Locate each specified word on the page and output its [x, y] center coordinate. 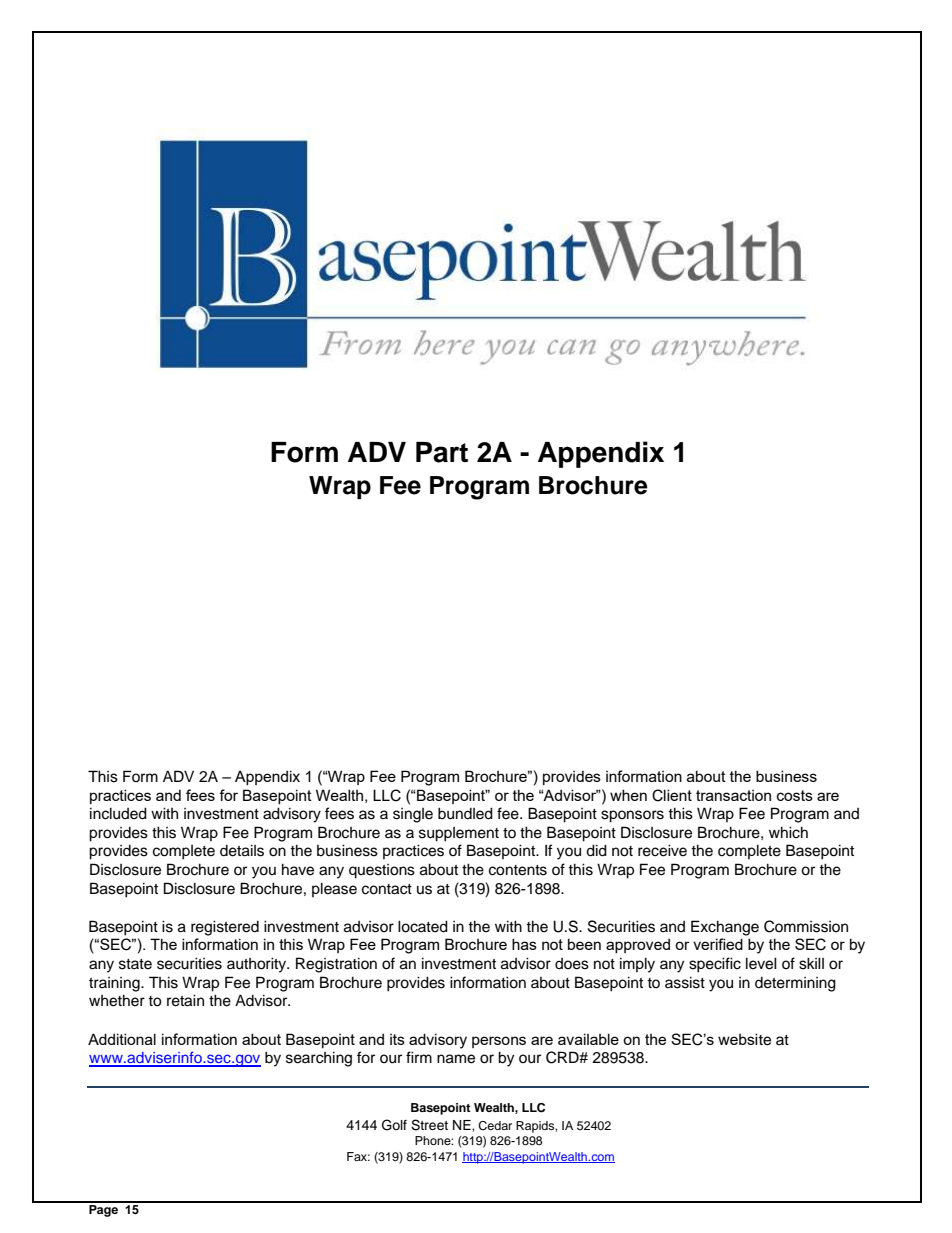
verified [718, 944]
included [118, 813]
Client [672, 795]
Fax [358, 1156]
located [423, 926]
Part [442, 452]
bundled [465, 813]
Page [103, 1209]
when [628, 795]
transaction [733, 795]
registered [225, 928]
